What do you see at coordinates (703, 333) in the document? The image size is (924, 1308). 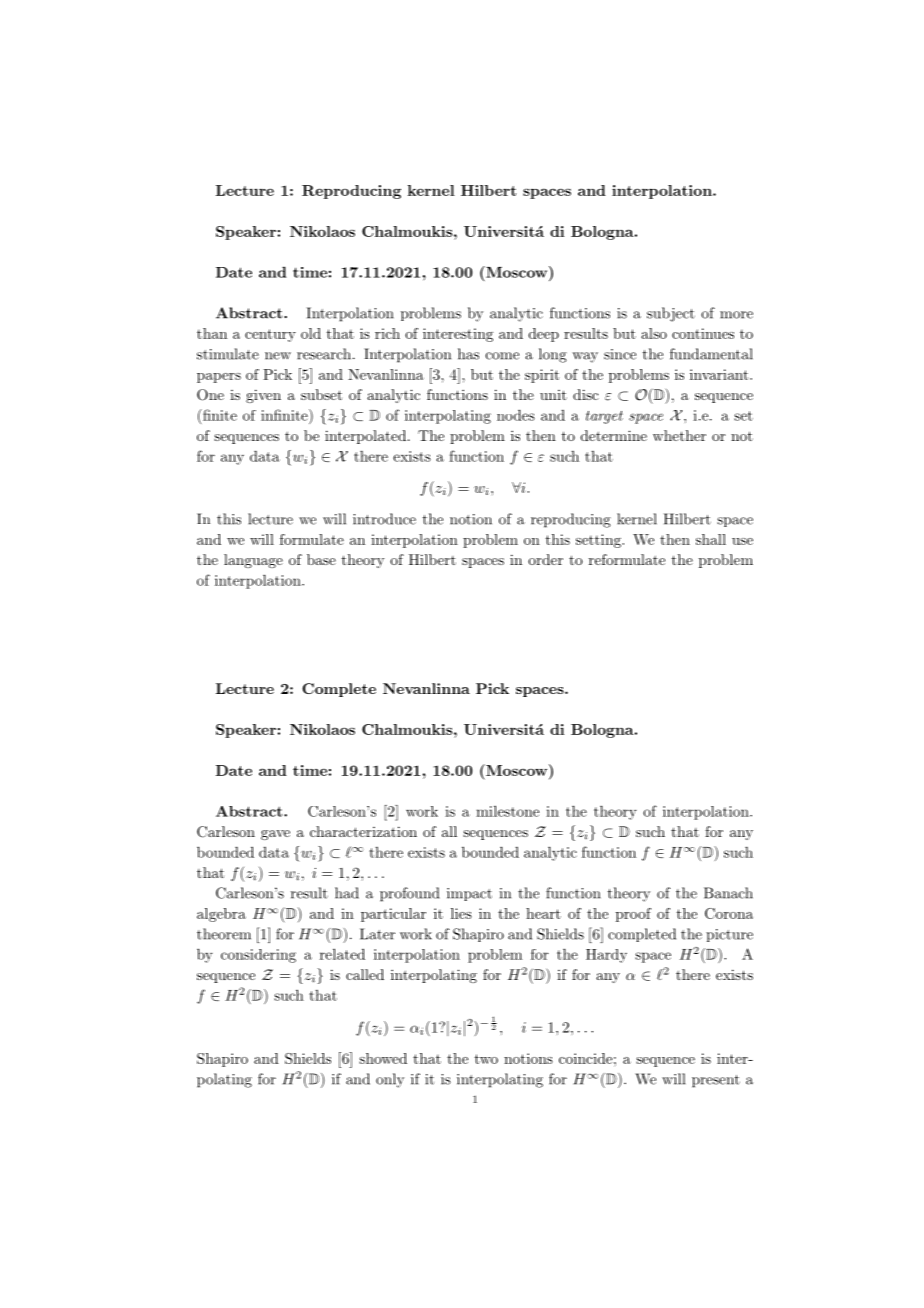 I see `continues` at bounding box center [703, 333].
